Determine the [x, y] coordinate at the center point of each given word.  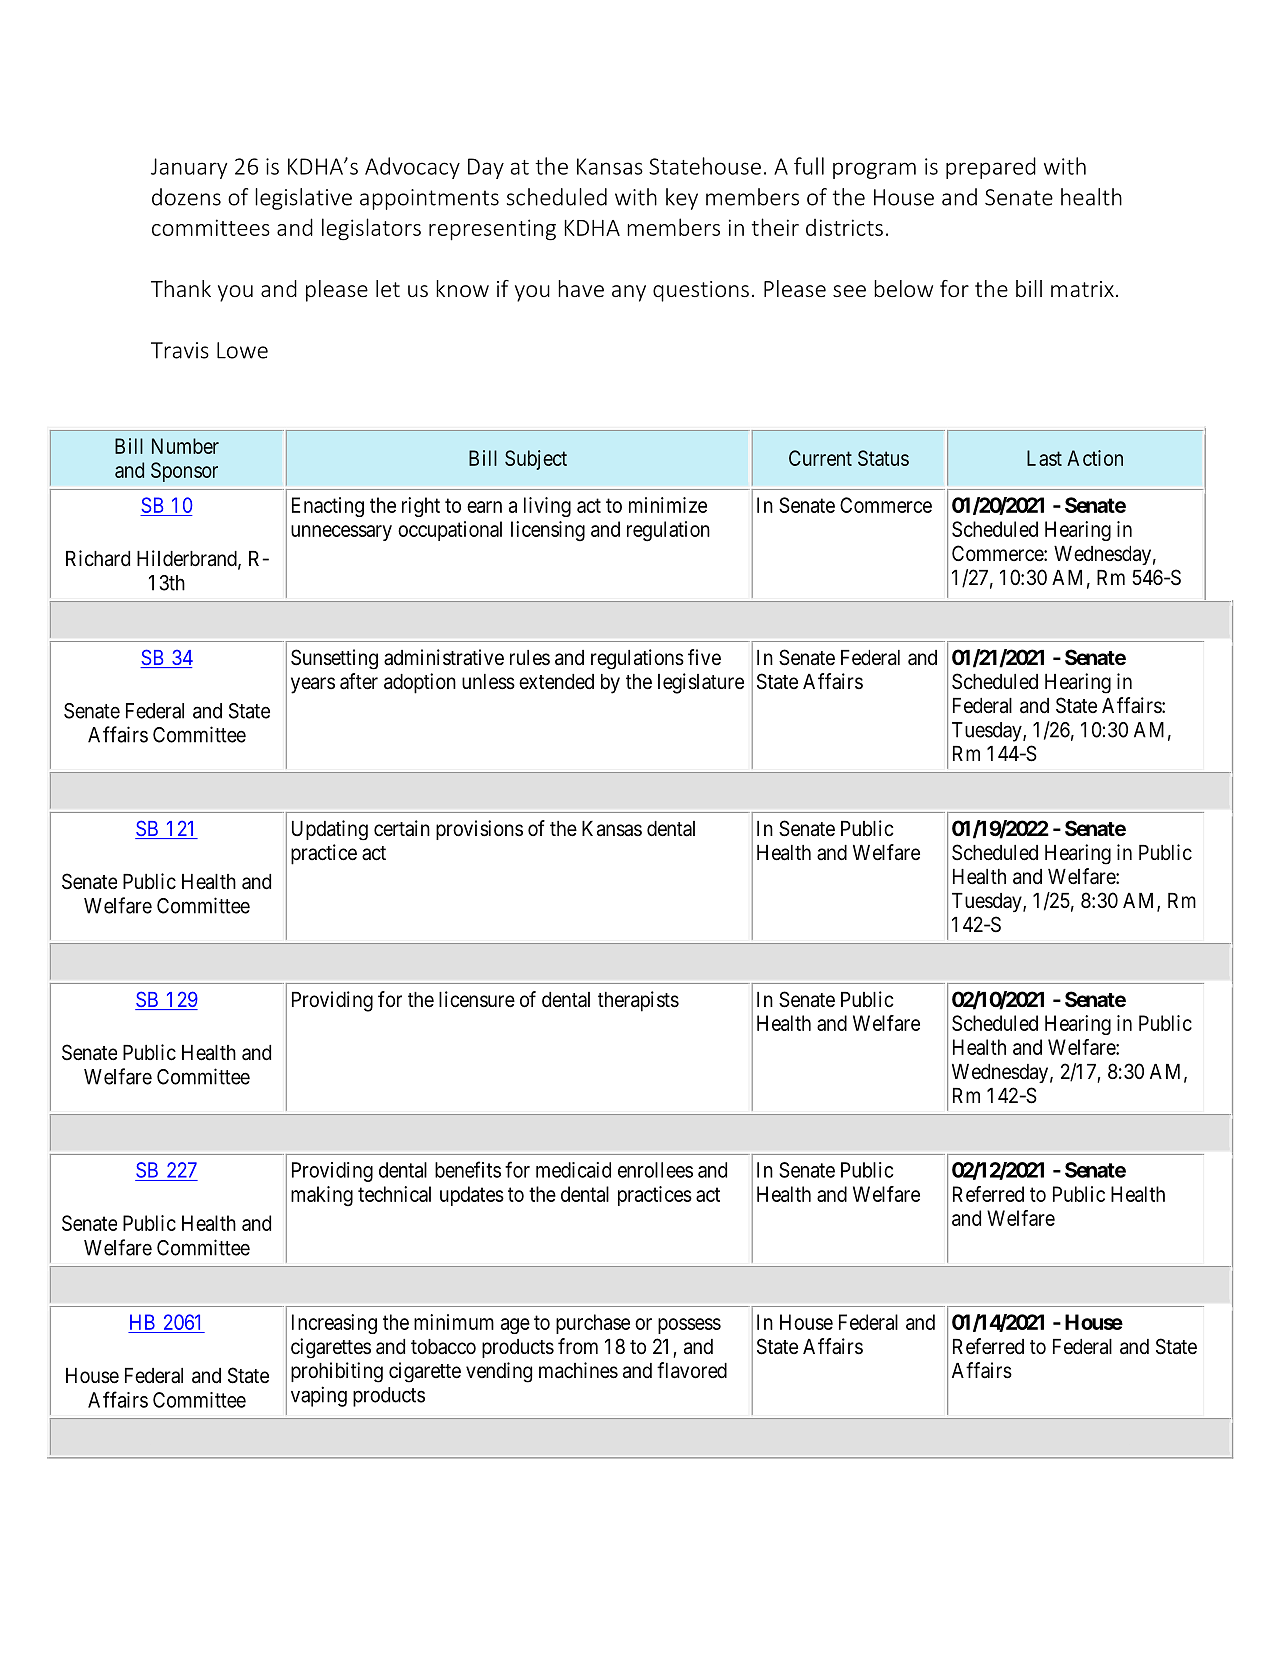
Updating [330, 830]
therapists [638, 1001]
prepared [991, 168]
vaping [319, 1396]
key [682, 199]
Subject [536, 460]
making [322, 1196]
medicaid [573, 1170]
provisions [479, 830]
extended [556, 682]
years [313, 685]
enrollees [655, 1170]
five [704, 657]
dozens [186, 197]
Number [185, 446]
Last [1044, 458]
